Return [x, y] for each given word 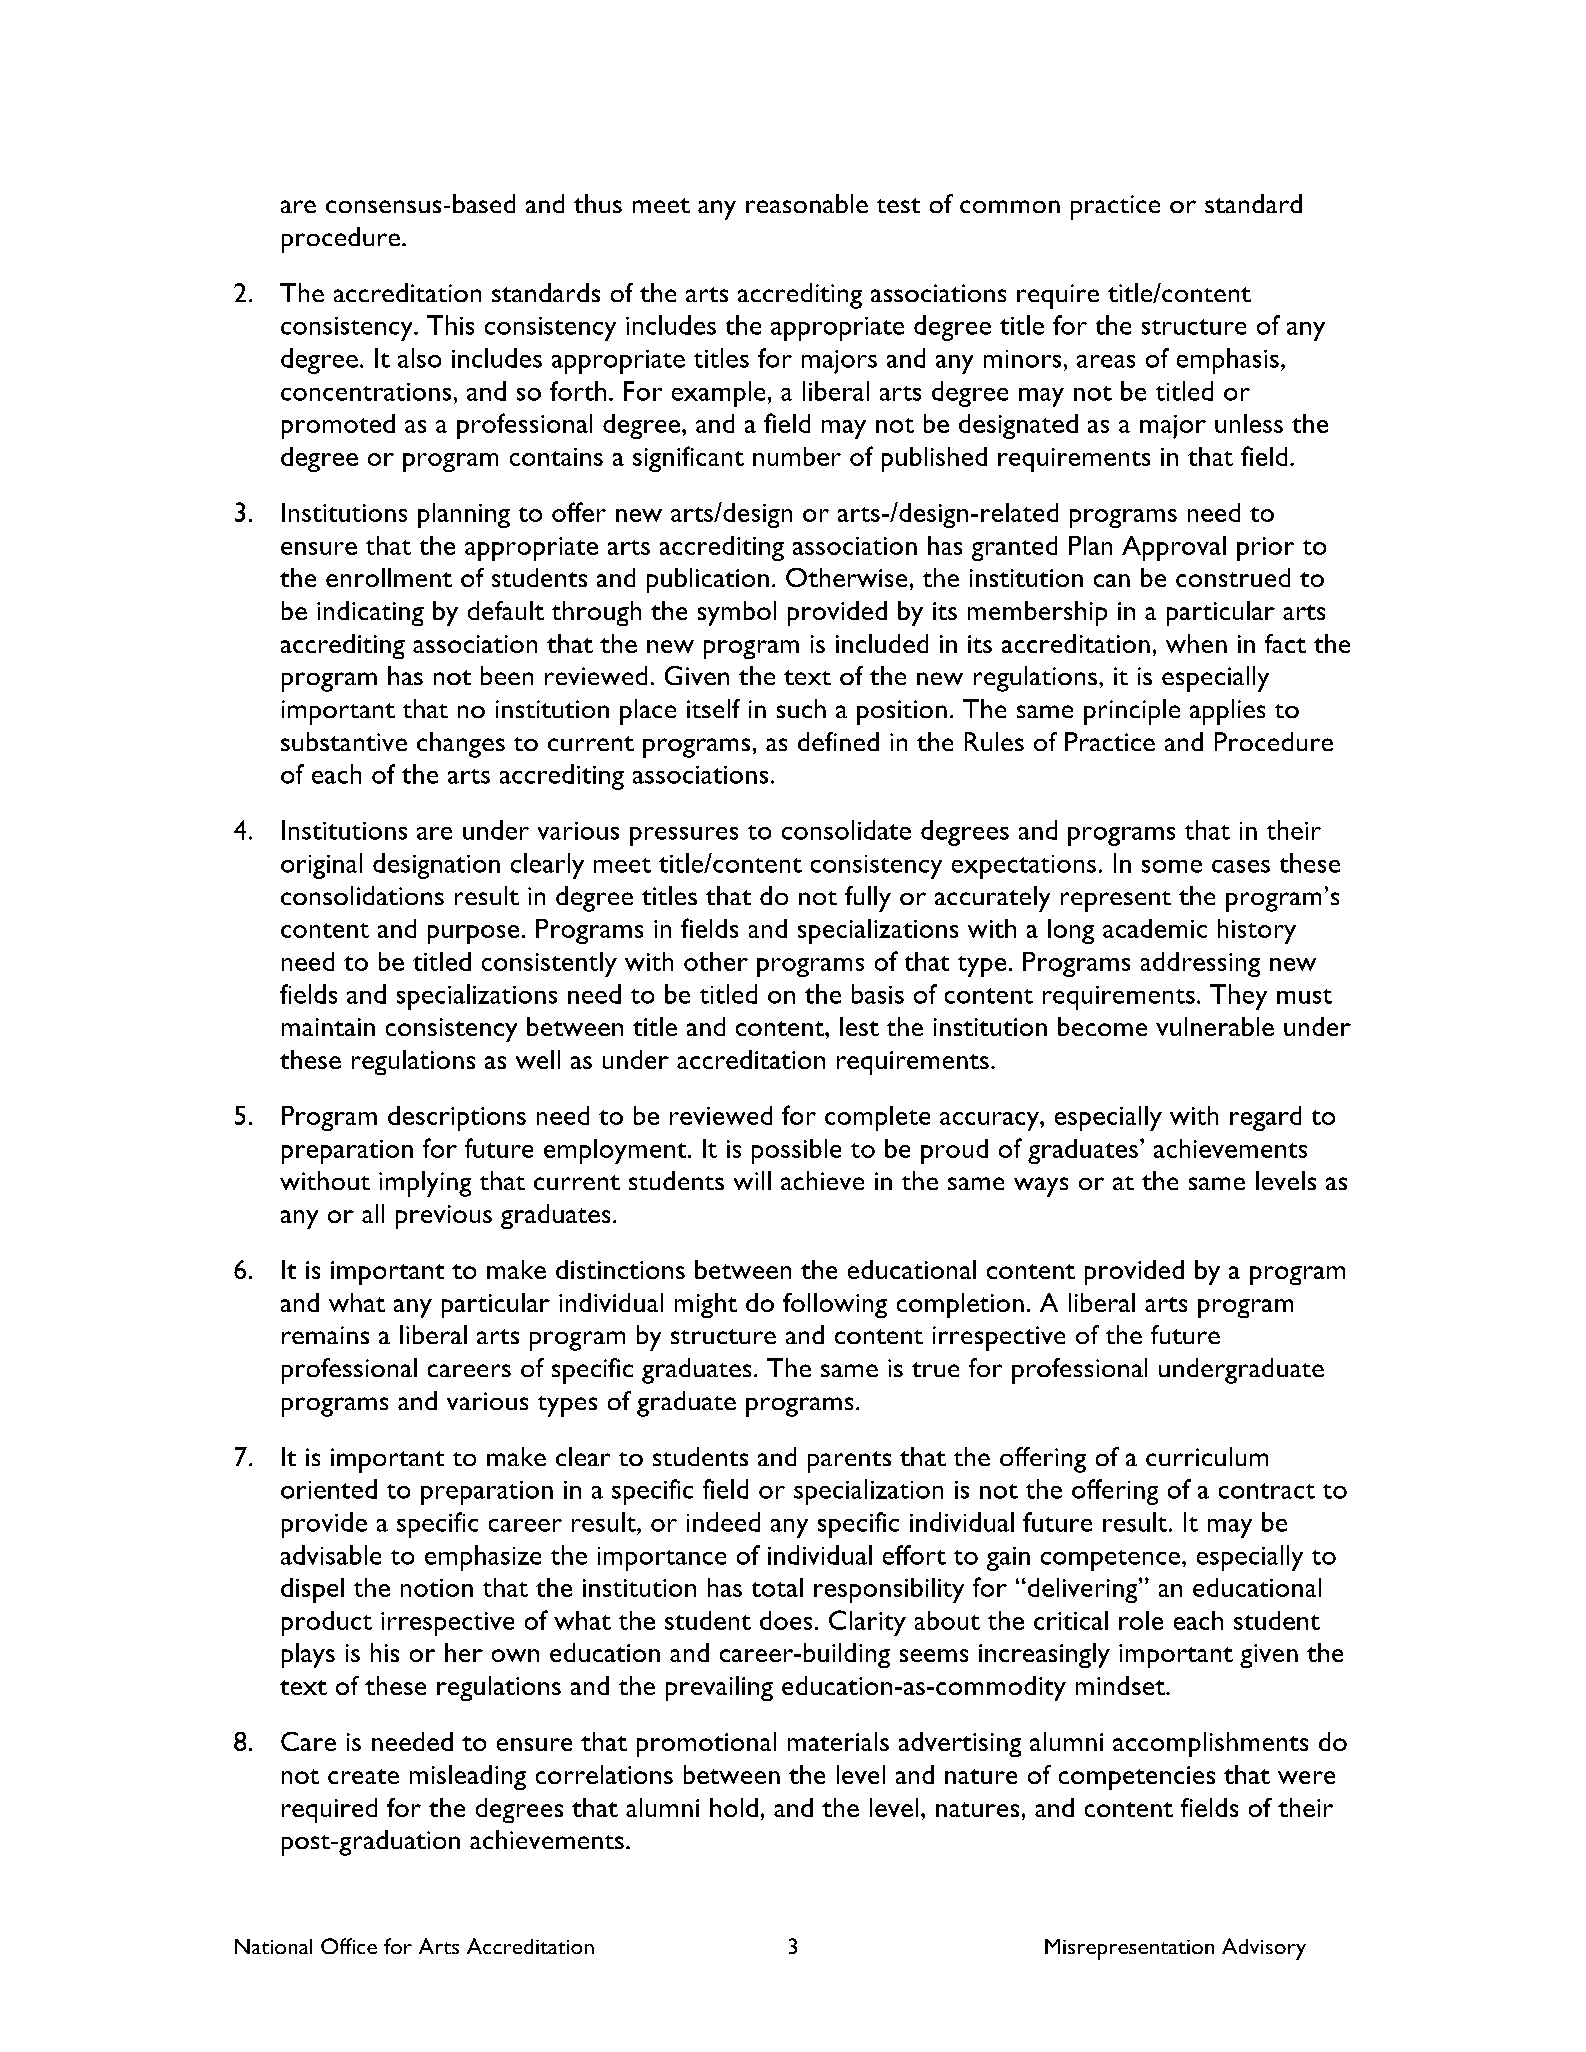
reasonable [807, 203]
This [450, 325]
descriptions [457, 1118]
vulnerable [1215, 1026]
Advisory [1264, 1949]
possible [796, 1151]
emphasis [1228, 361]
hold [734, 1807]
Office [349, 1946]
